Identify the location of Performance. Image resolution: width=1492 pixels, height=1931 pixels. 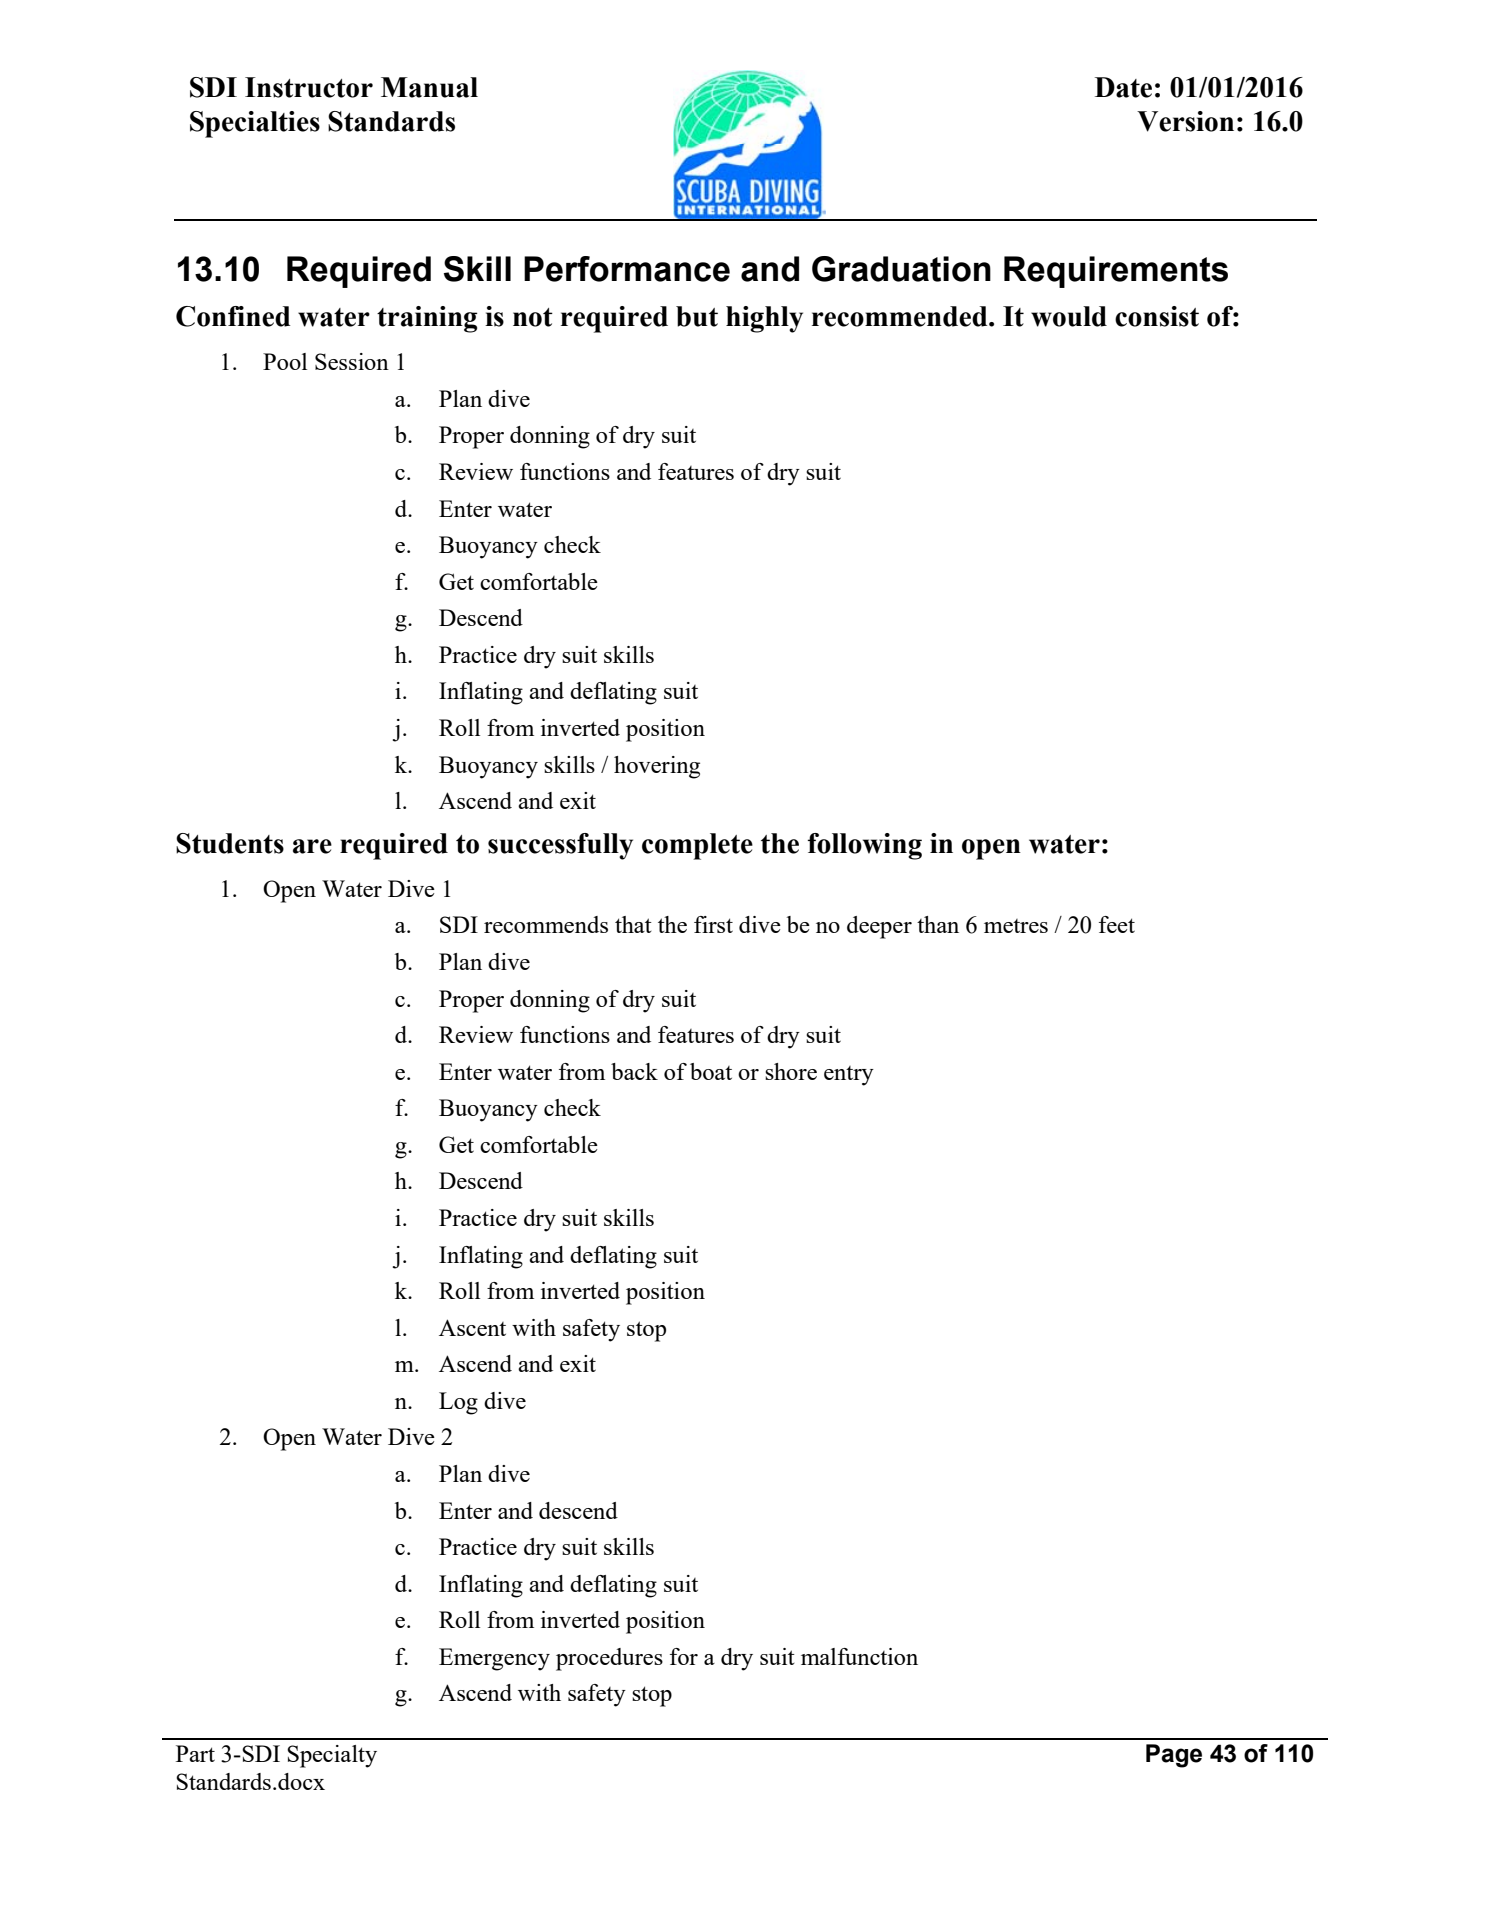
(627, 269).
